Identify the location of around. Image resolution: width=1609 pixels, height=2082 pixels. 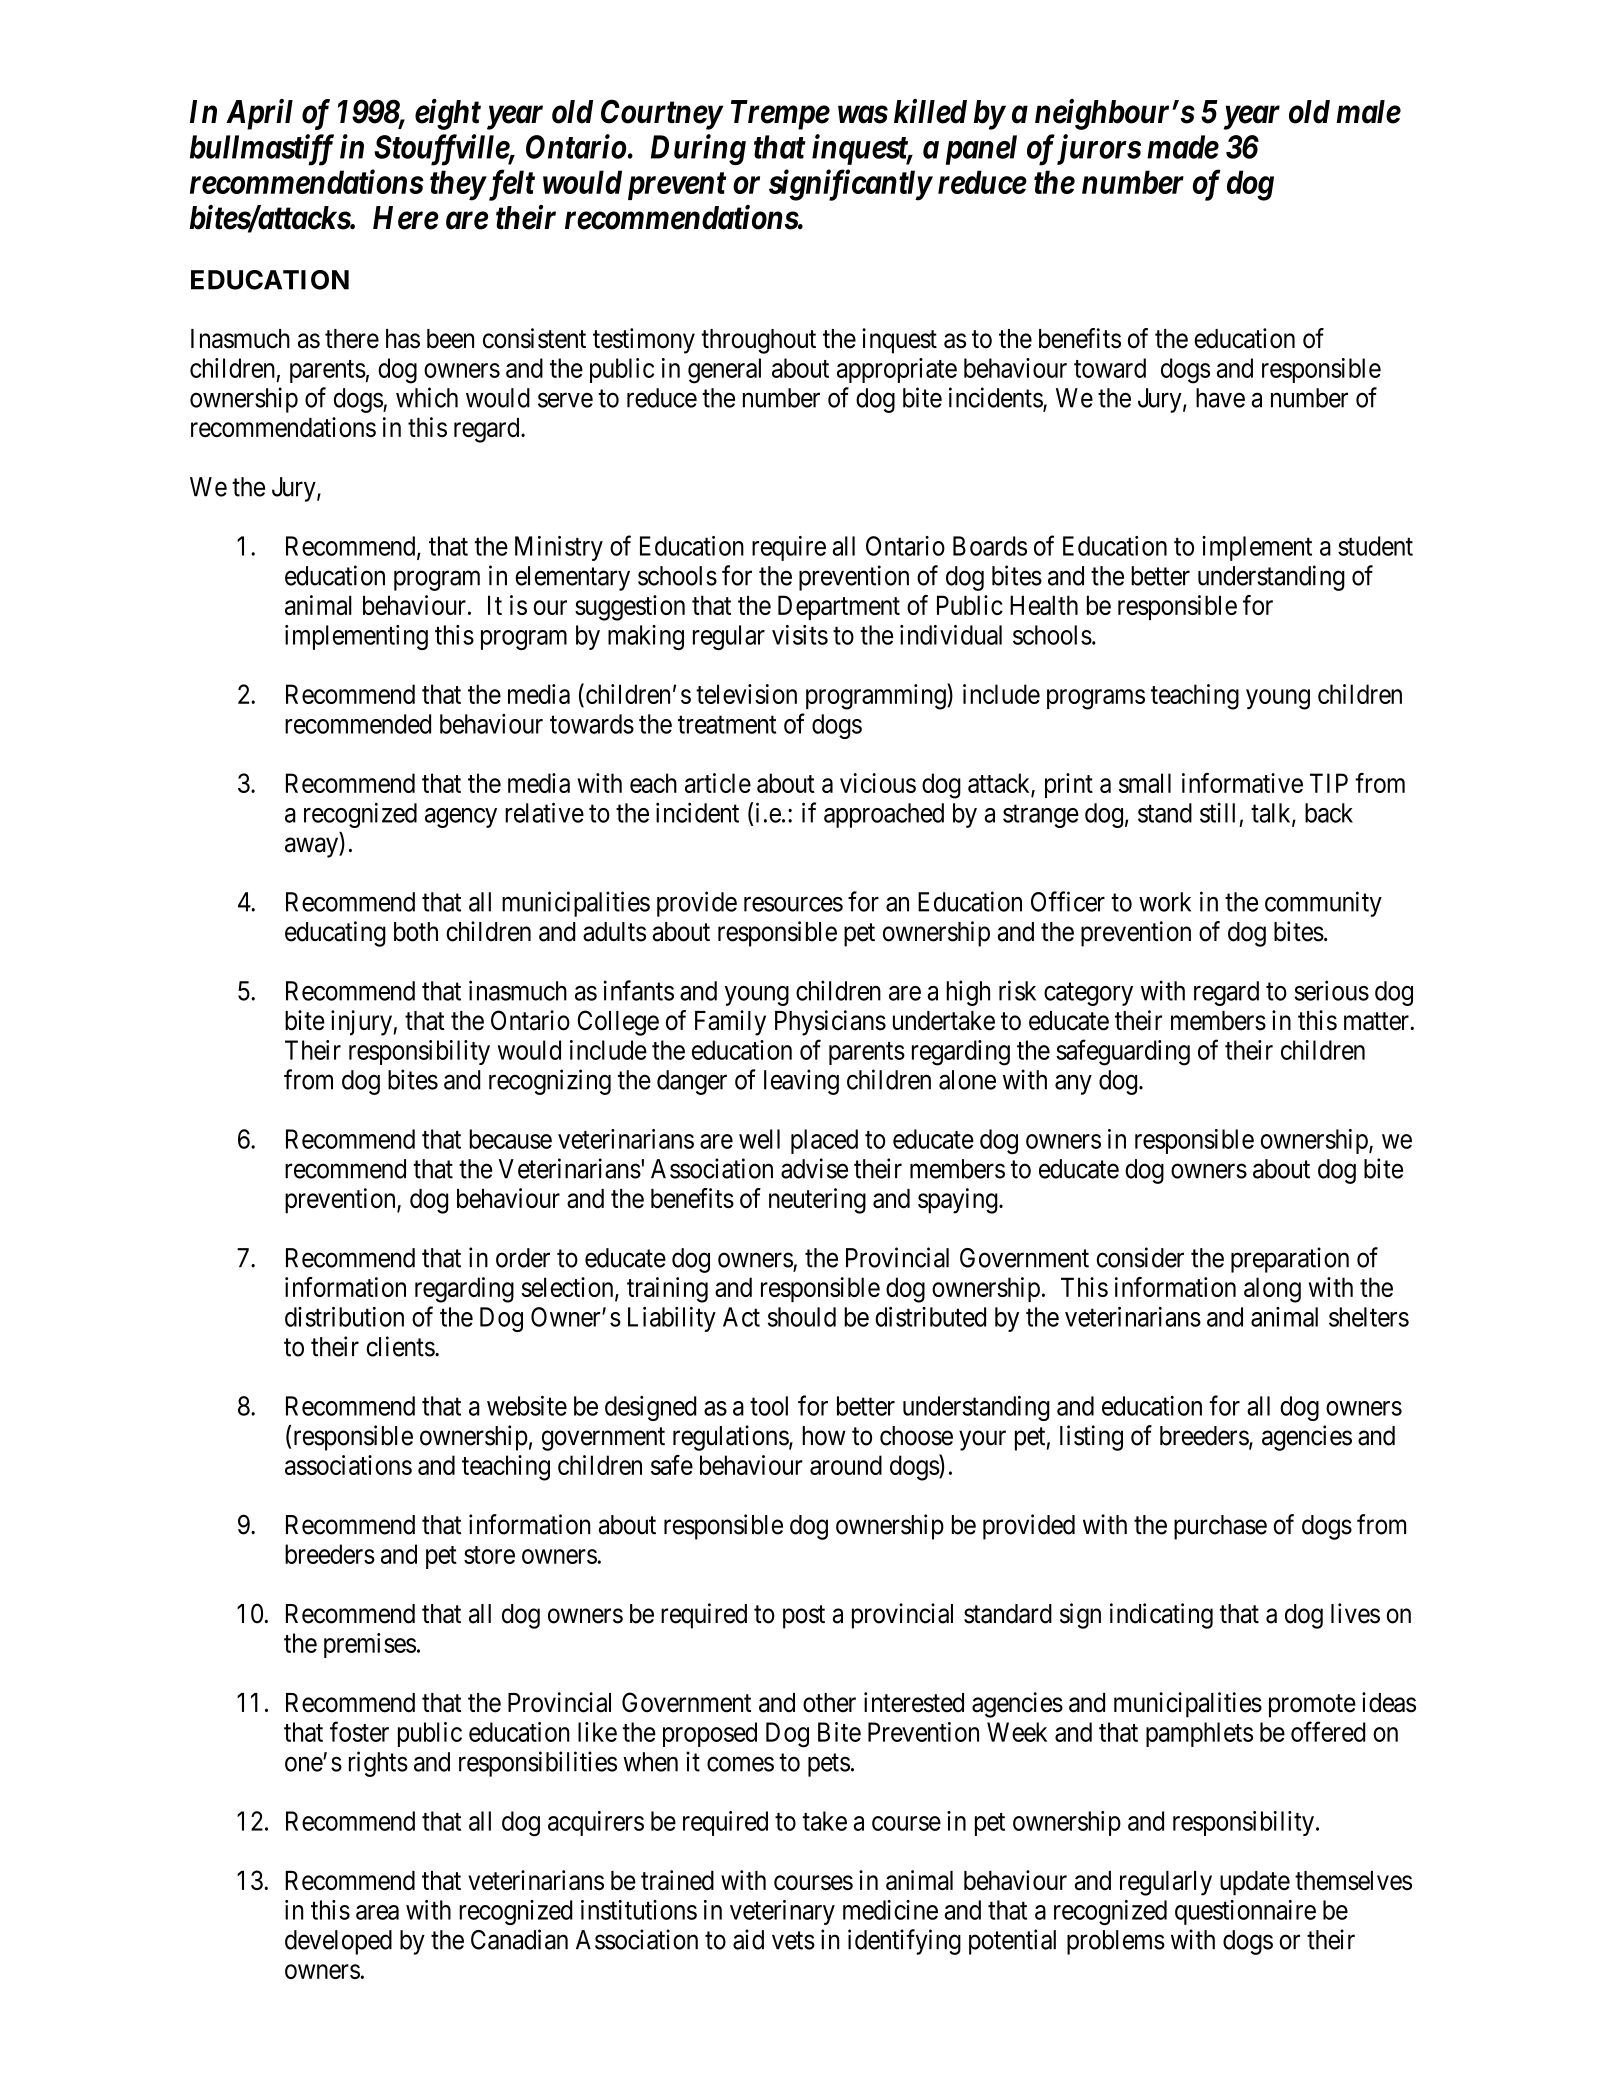
(846, 1465).
